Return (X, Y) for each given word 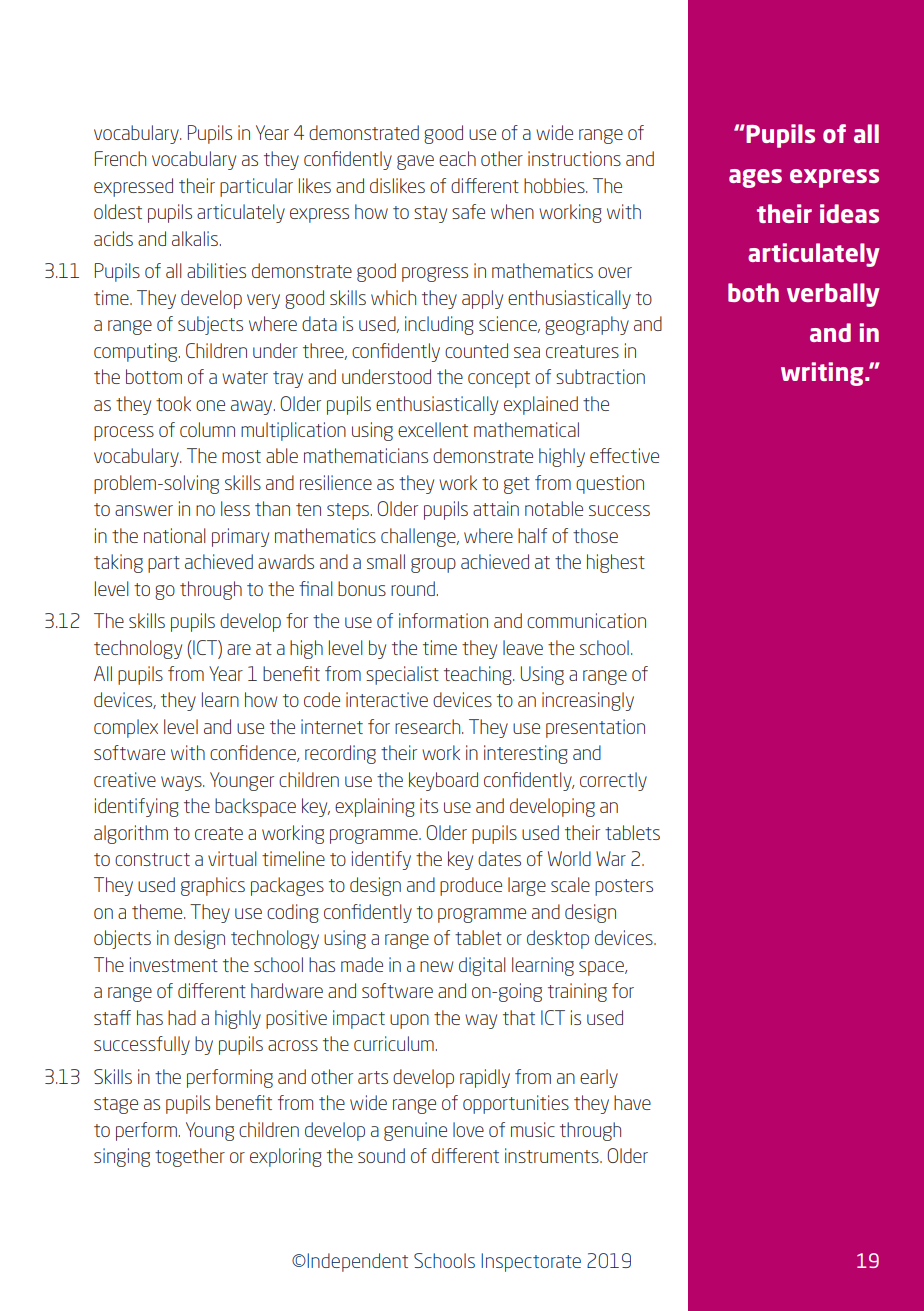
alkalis (195, 238)
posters (624, 887)
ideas (849, 213)
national (175, 535)
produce (471, 886)
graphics (213, 886)
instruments (553, 1155)
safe (468, 211)
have (632, 1102)
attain (496, 508)
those (595, 535)
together (190, 1157)
